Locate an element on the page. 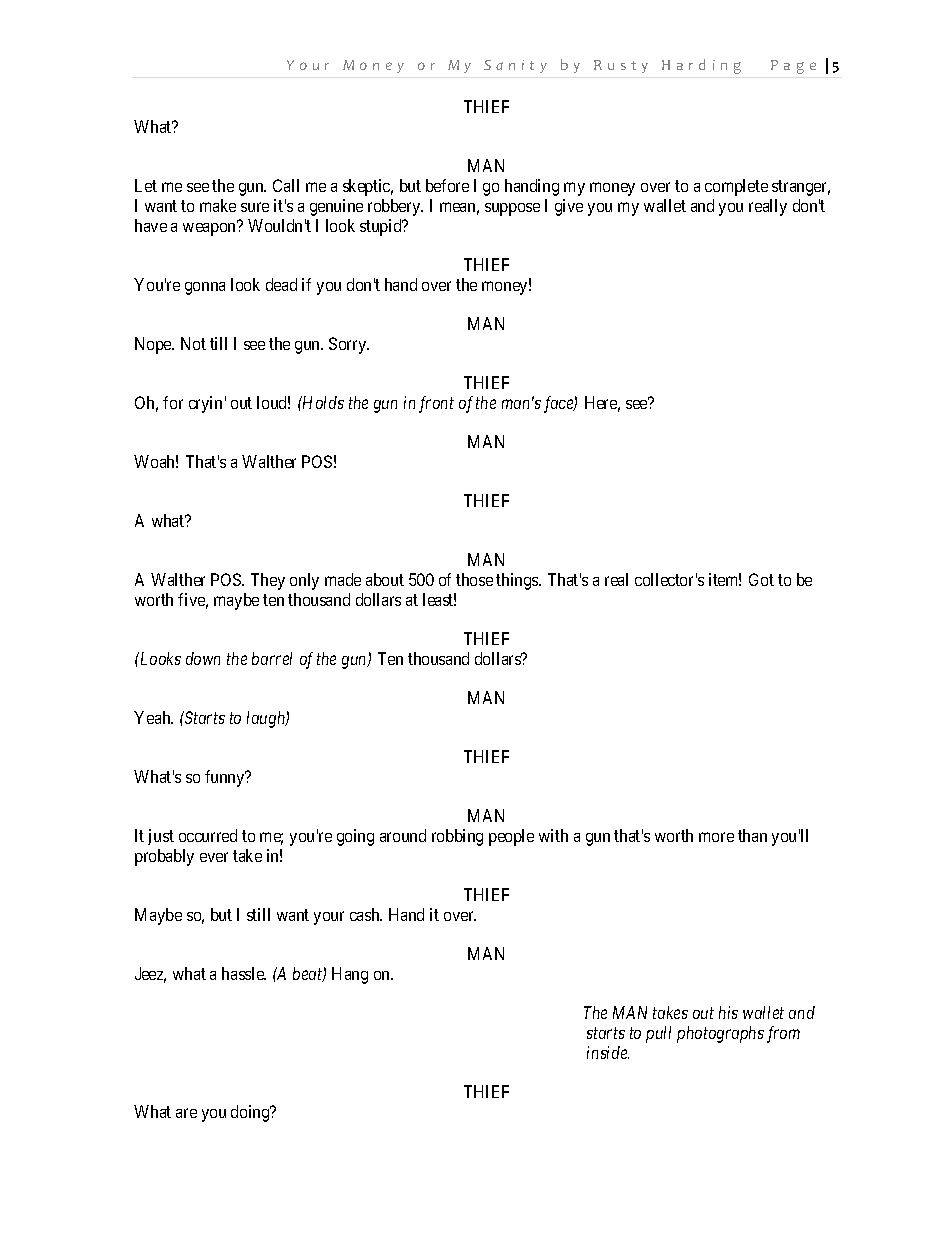 Image resolution: width=952 pixels, height=1233 pixels. before is located at coordinates (447, 185).
